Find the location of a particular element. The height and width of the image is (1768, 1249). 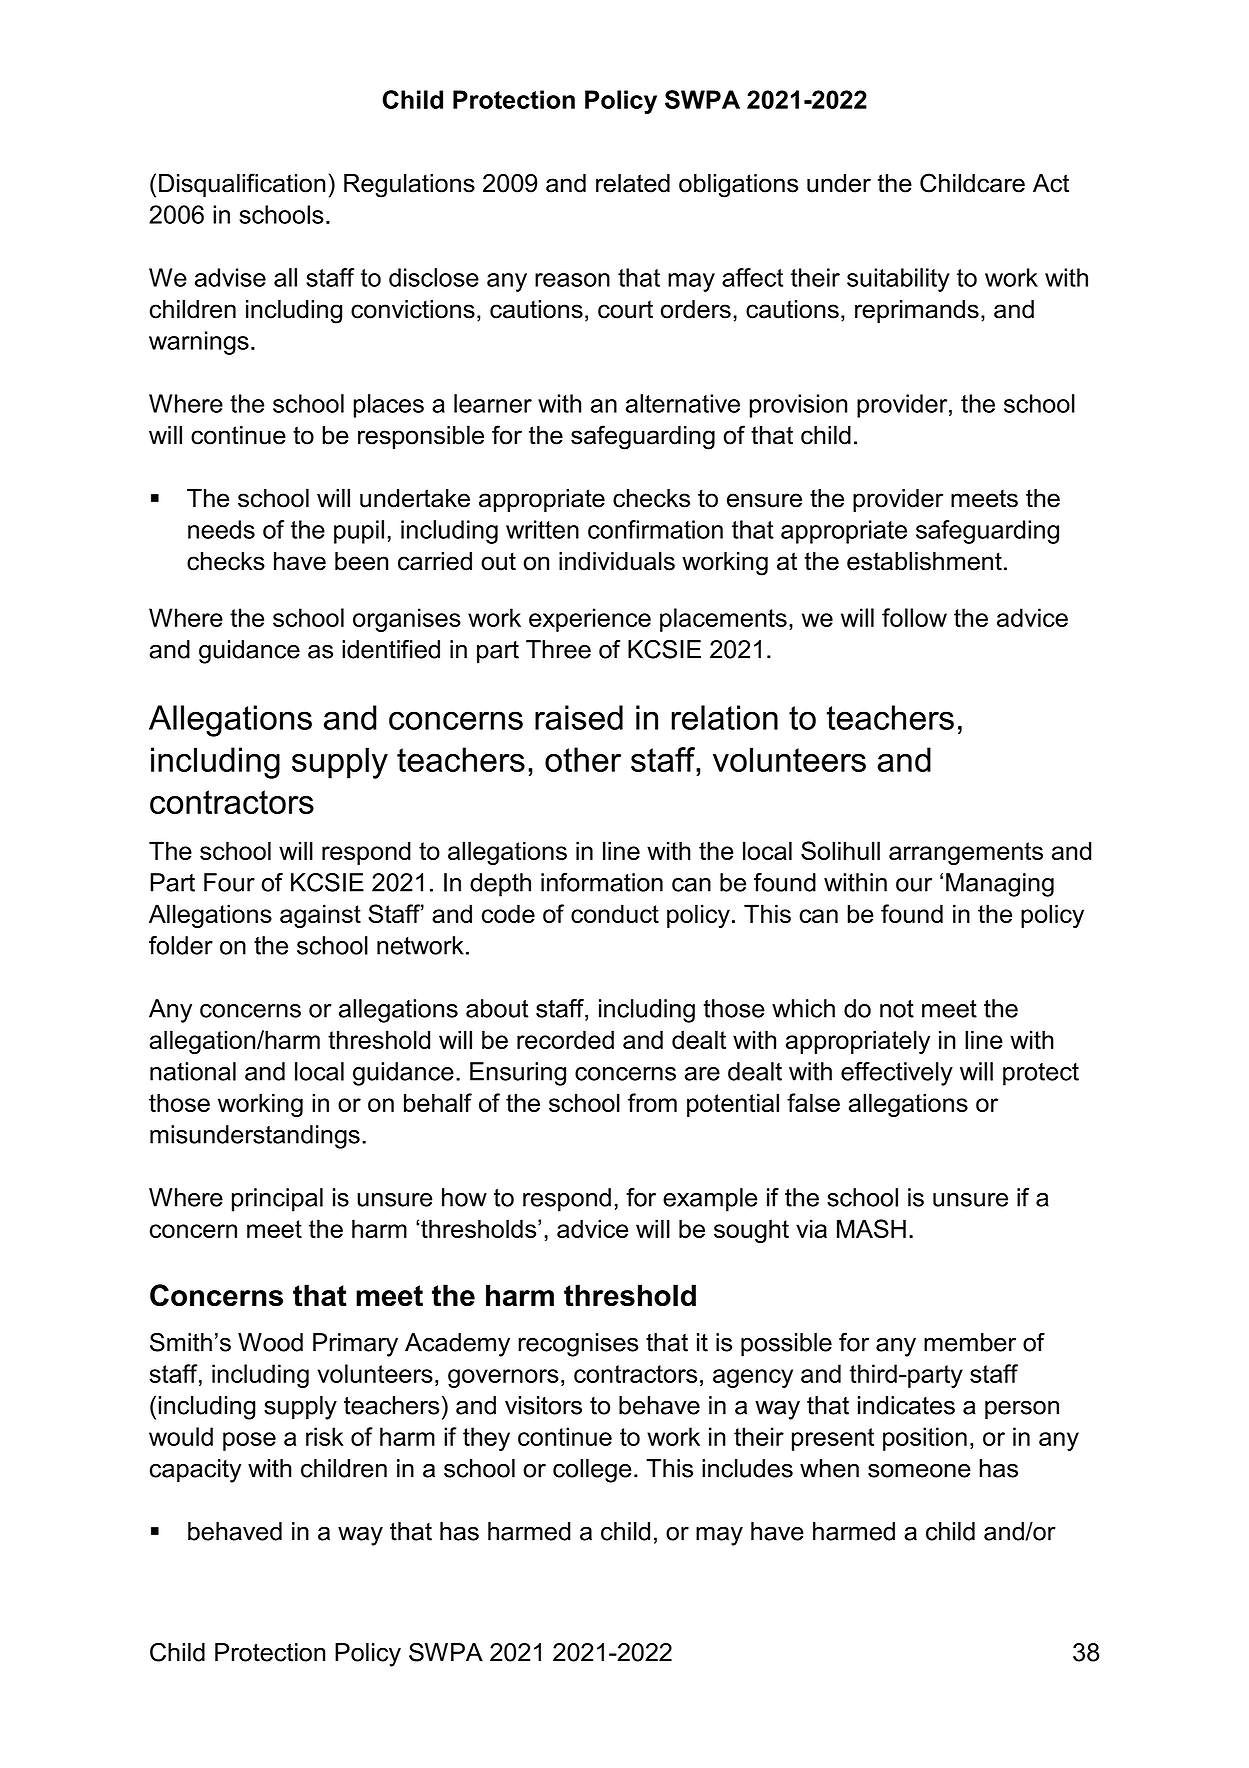

Disqualification is located at coordinates (242, 185).
